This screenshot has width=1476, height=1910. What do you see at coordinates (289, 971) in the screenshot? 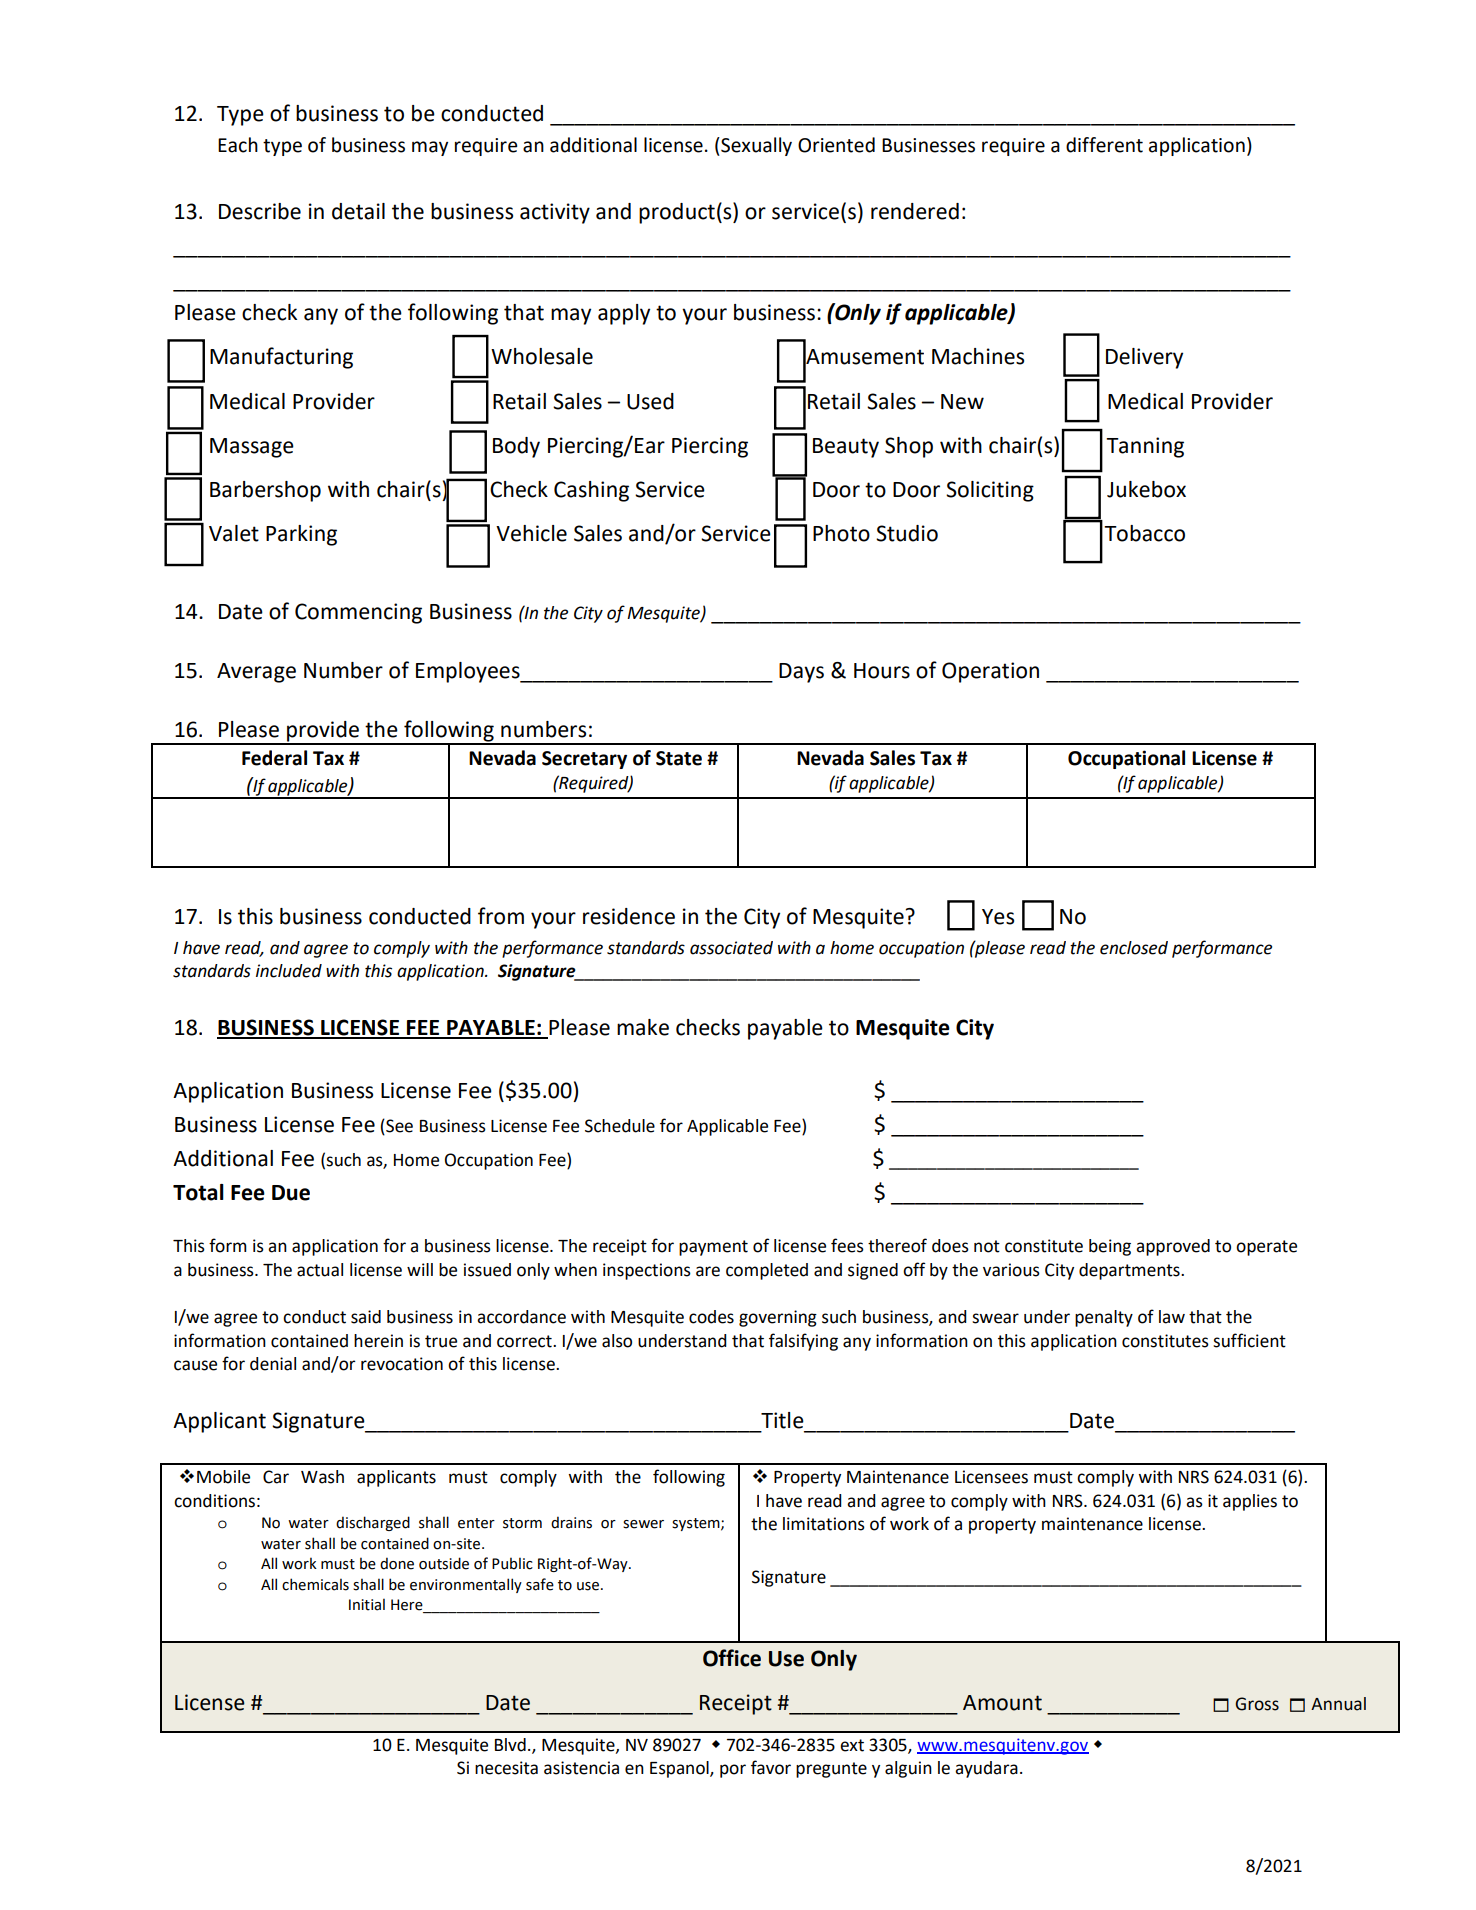
I see `included` at bounding box center [289, 971].
